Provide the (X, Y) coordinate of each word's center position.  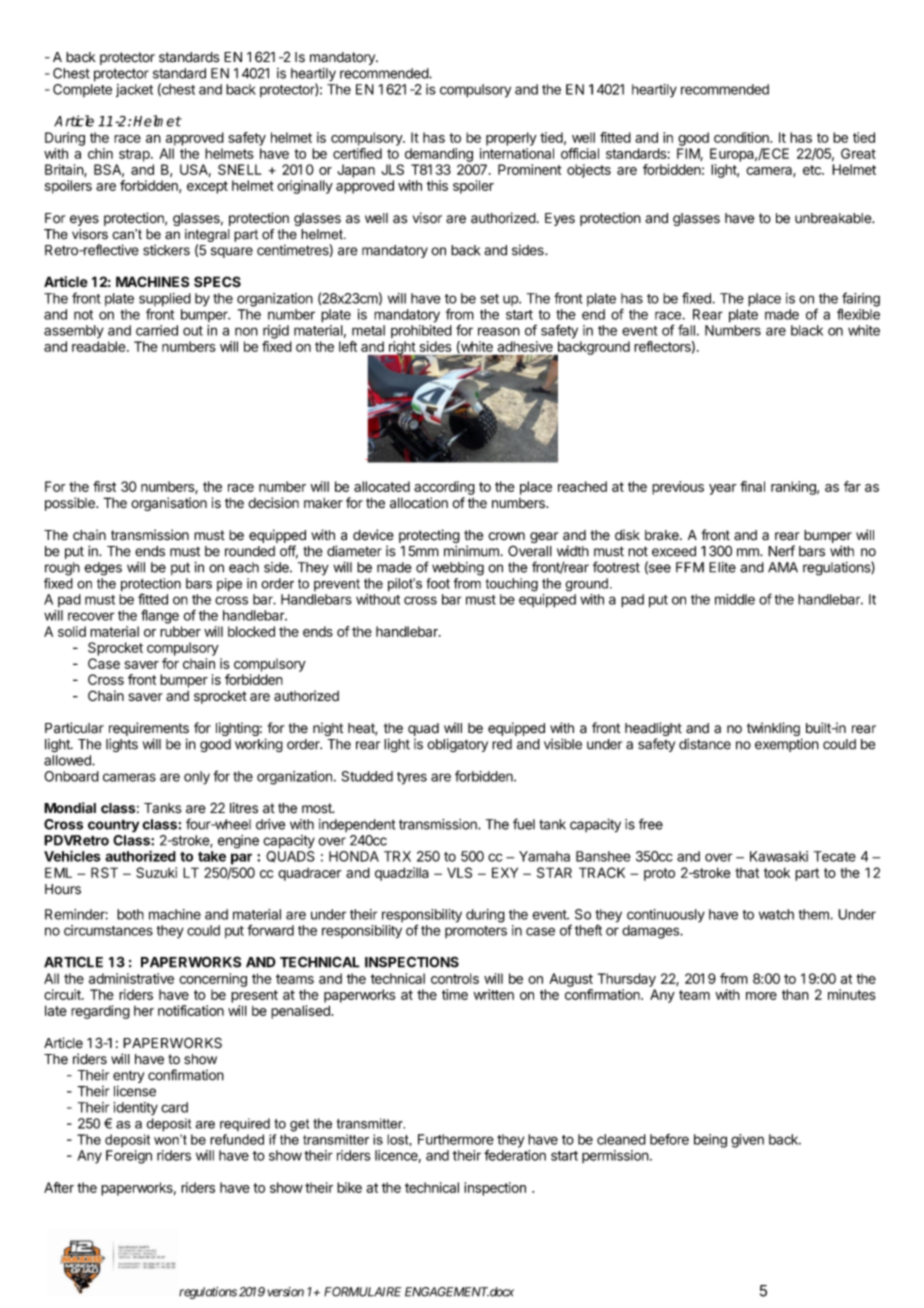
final (752, 486)
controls (455, 978)
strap (135, 155)
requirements (149, 729)
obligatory (457, 745)
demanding (439, 155)
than (795, 994)
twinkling (774, 730)
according (444, 488)
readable (100, 346)
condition (742, 137)
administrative (131, 978)
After (59, 1187)
